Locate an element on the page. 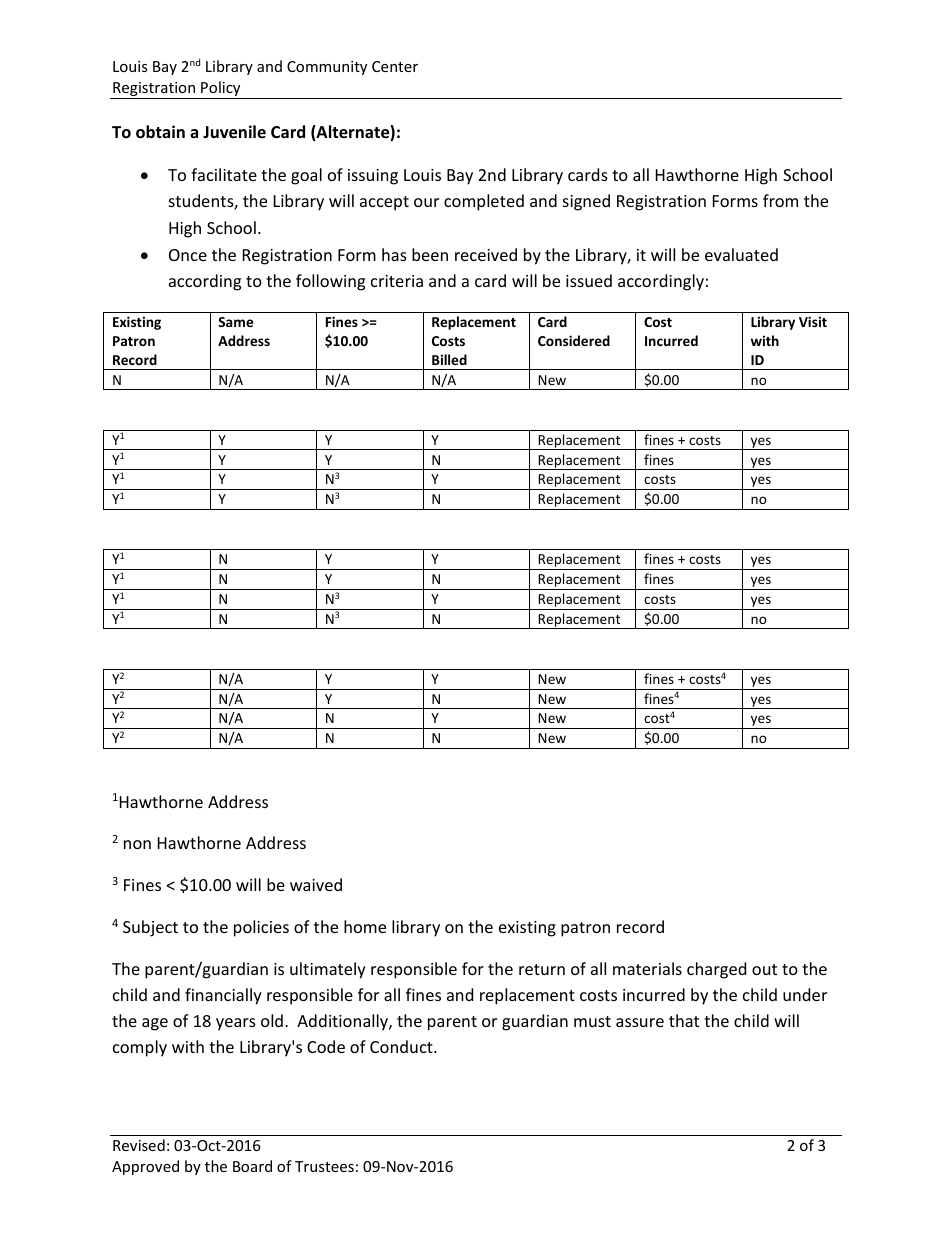 The height and width of the document is (1233, 952). Center is located at coordinates (395, 66).
